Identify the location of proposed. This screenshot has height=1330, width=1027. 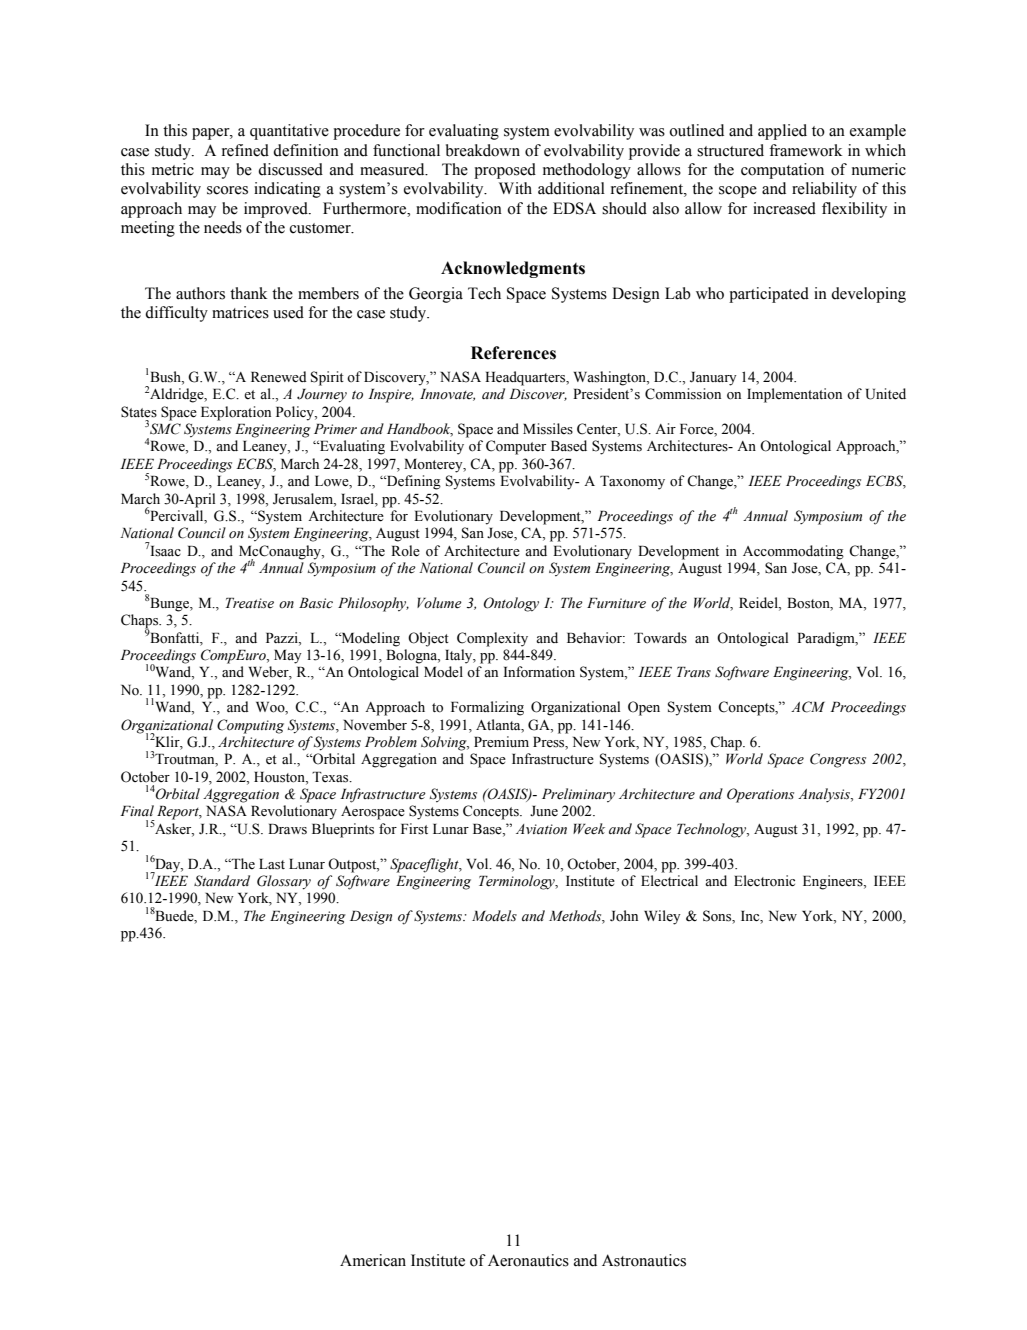
(505, 171).
